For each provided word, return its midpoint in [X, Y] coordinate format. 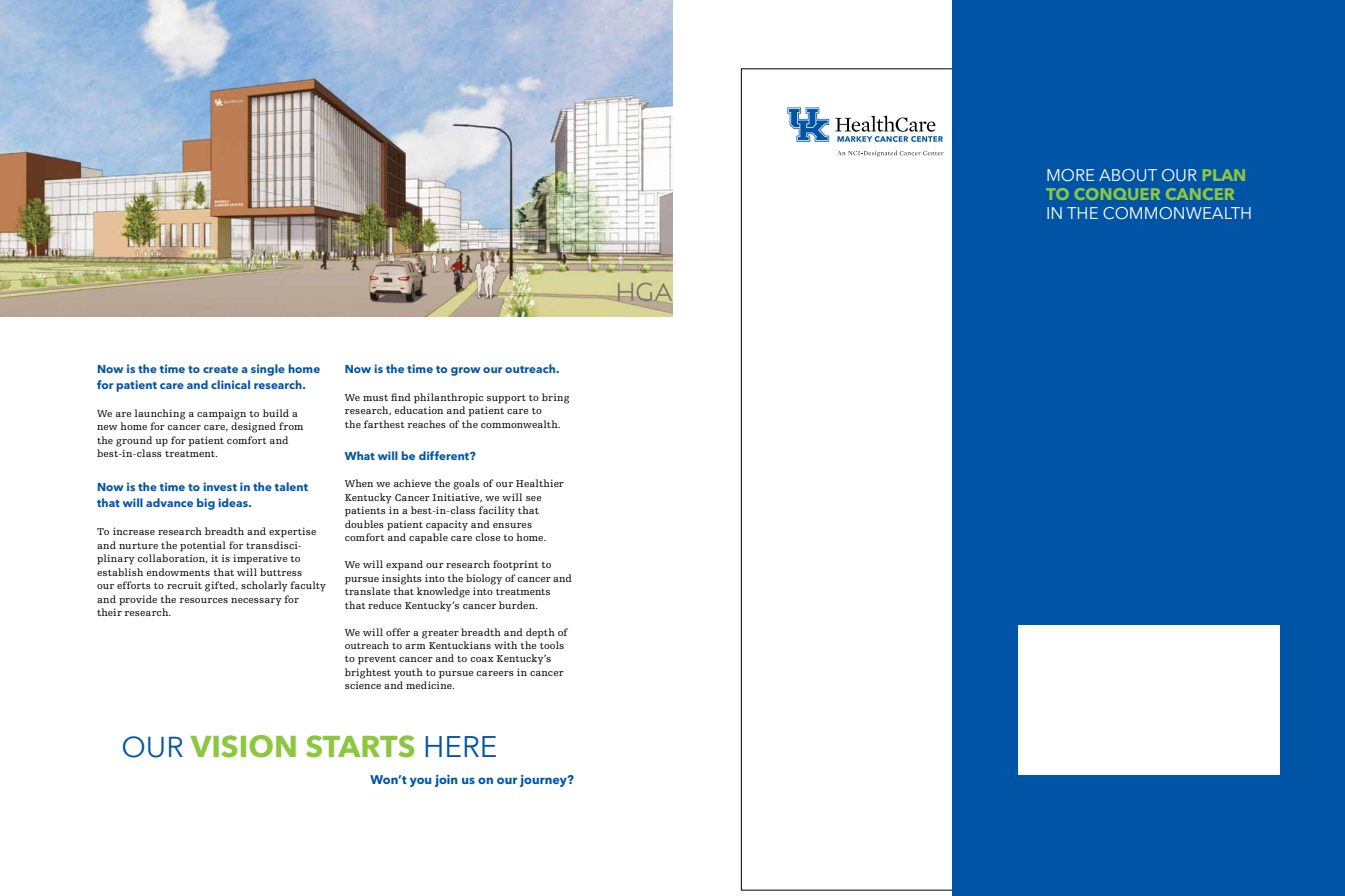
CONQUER [1117, 194]
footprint [515, 565]
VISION [243, 746]
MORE [1070, 175]
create [220, 369]
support [506, 399]
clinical [230, 384]
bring [555, 398]
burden [518, 605]
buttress [281, 572]
